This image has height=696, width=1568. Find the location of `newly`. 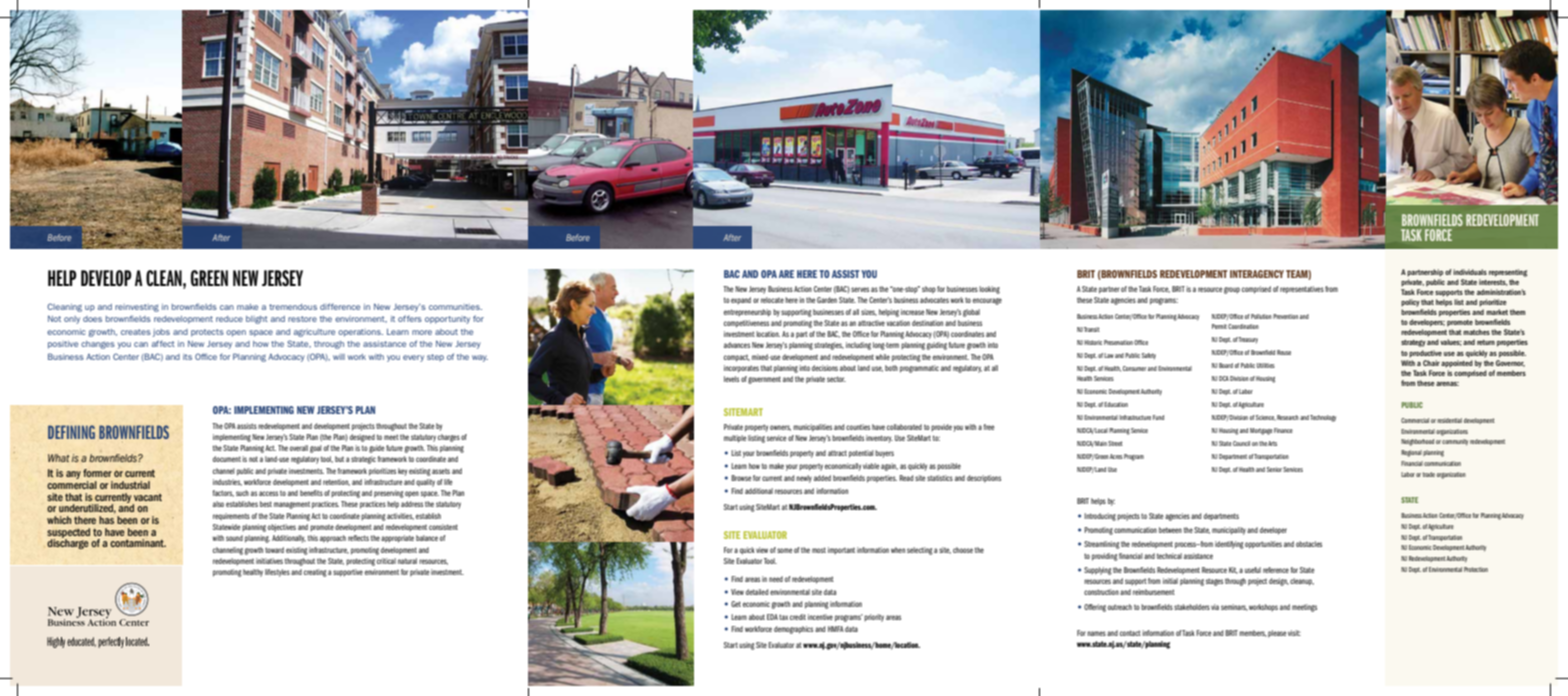

newly is located at coordinates (804, 479).
